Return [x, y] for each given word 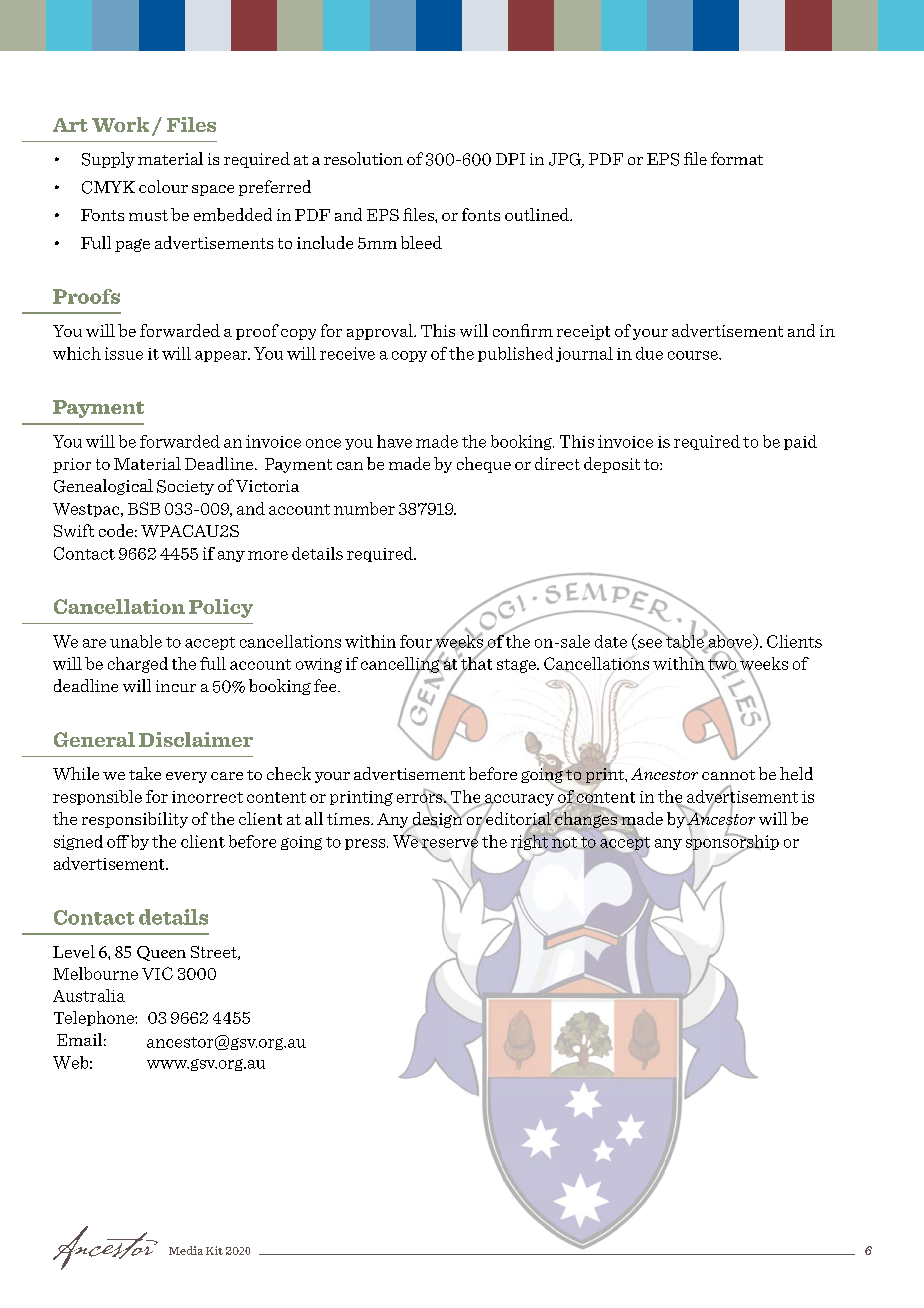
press [366, 844]
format [737, 158]
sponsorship [732, 842]
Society [185, 487]
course [694, 355]
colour [163, 186]
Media [186, 1250]
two [722, 664]
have [394, 441]
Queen [161, 953]
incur [176, 686]
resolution [363, 158]
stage [517, 666]
